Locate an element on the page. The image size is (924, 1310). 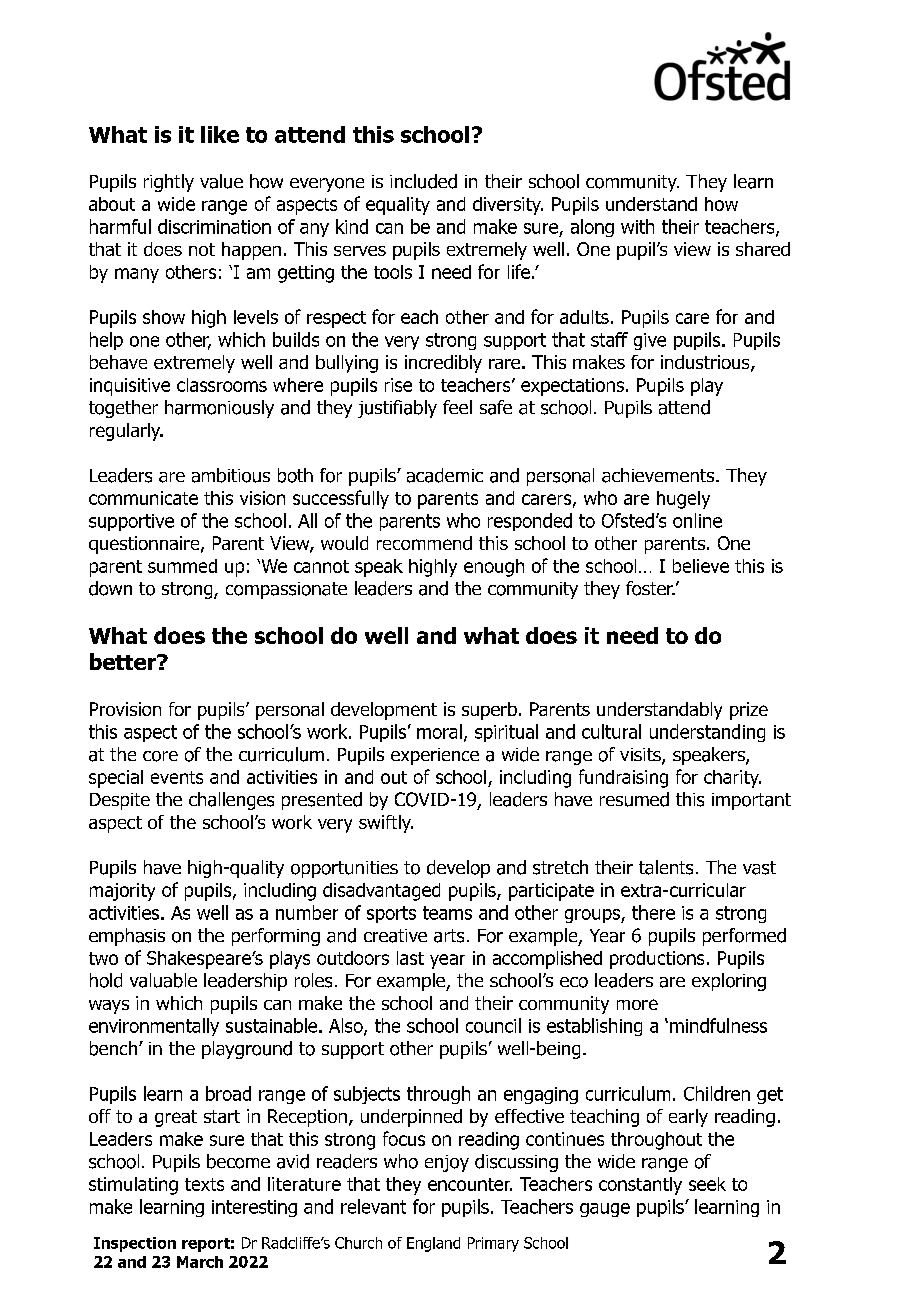
March is located at coordinates (200, 1262).
